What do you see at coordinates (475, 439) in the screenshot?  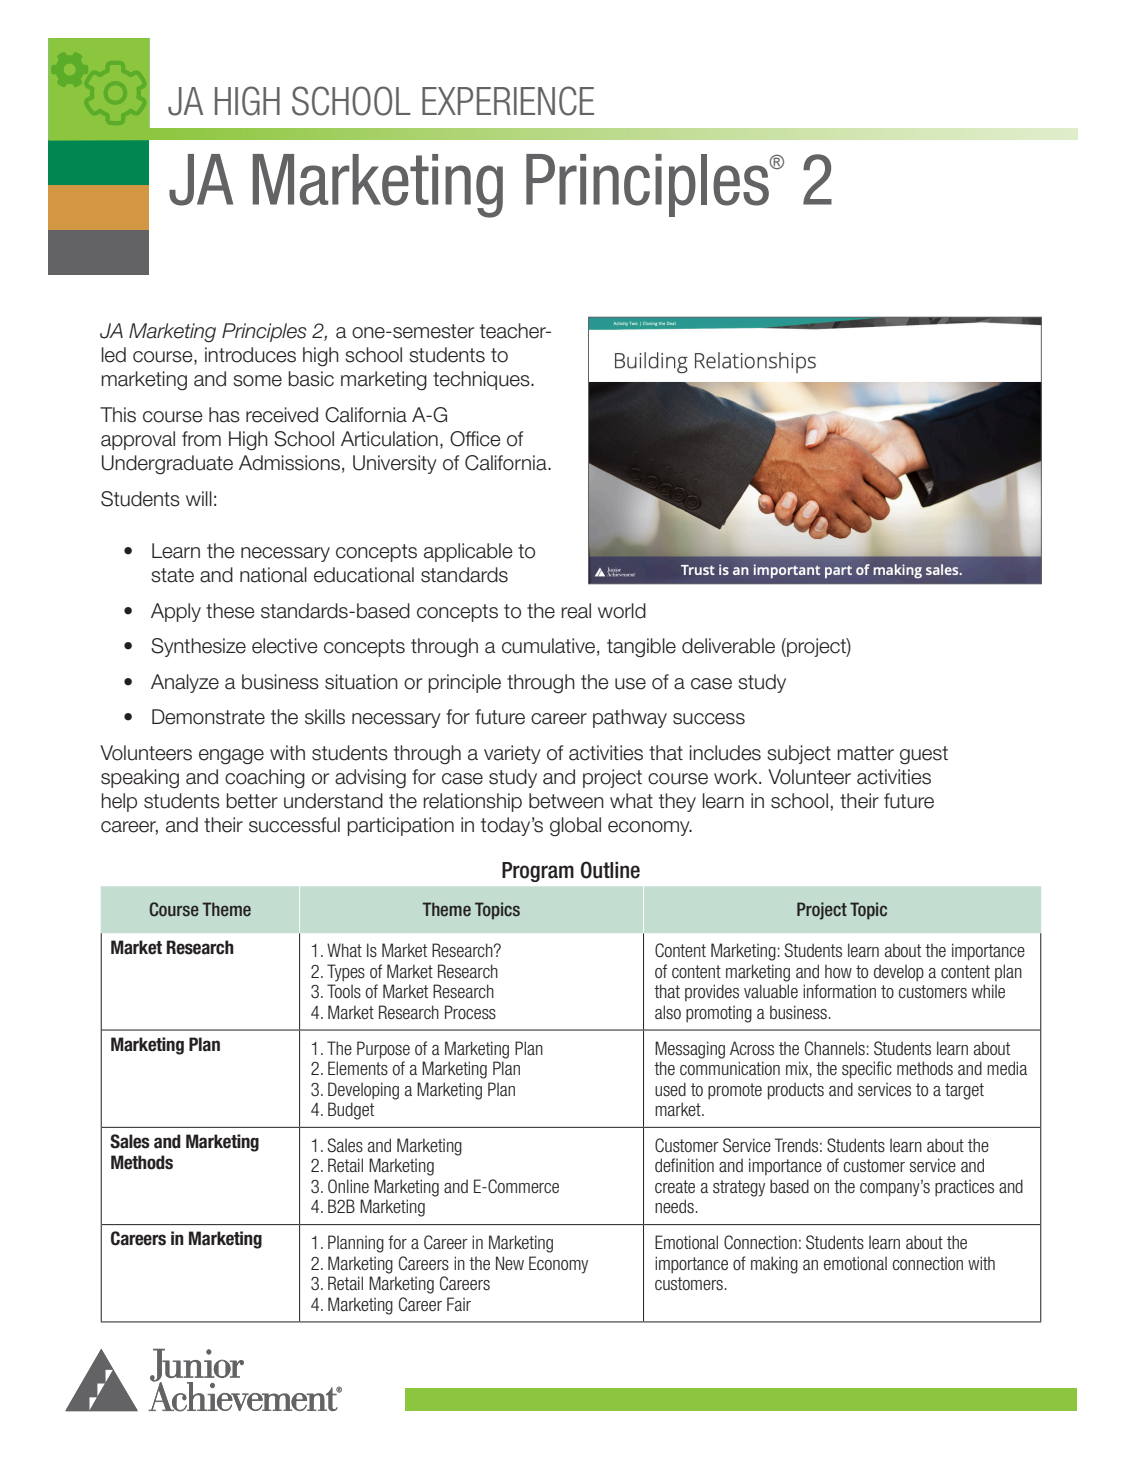 I see `Office` at bounding box center [475, 439].
